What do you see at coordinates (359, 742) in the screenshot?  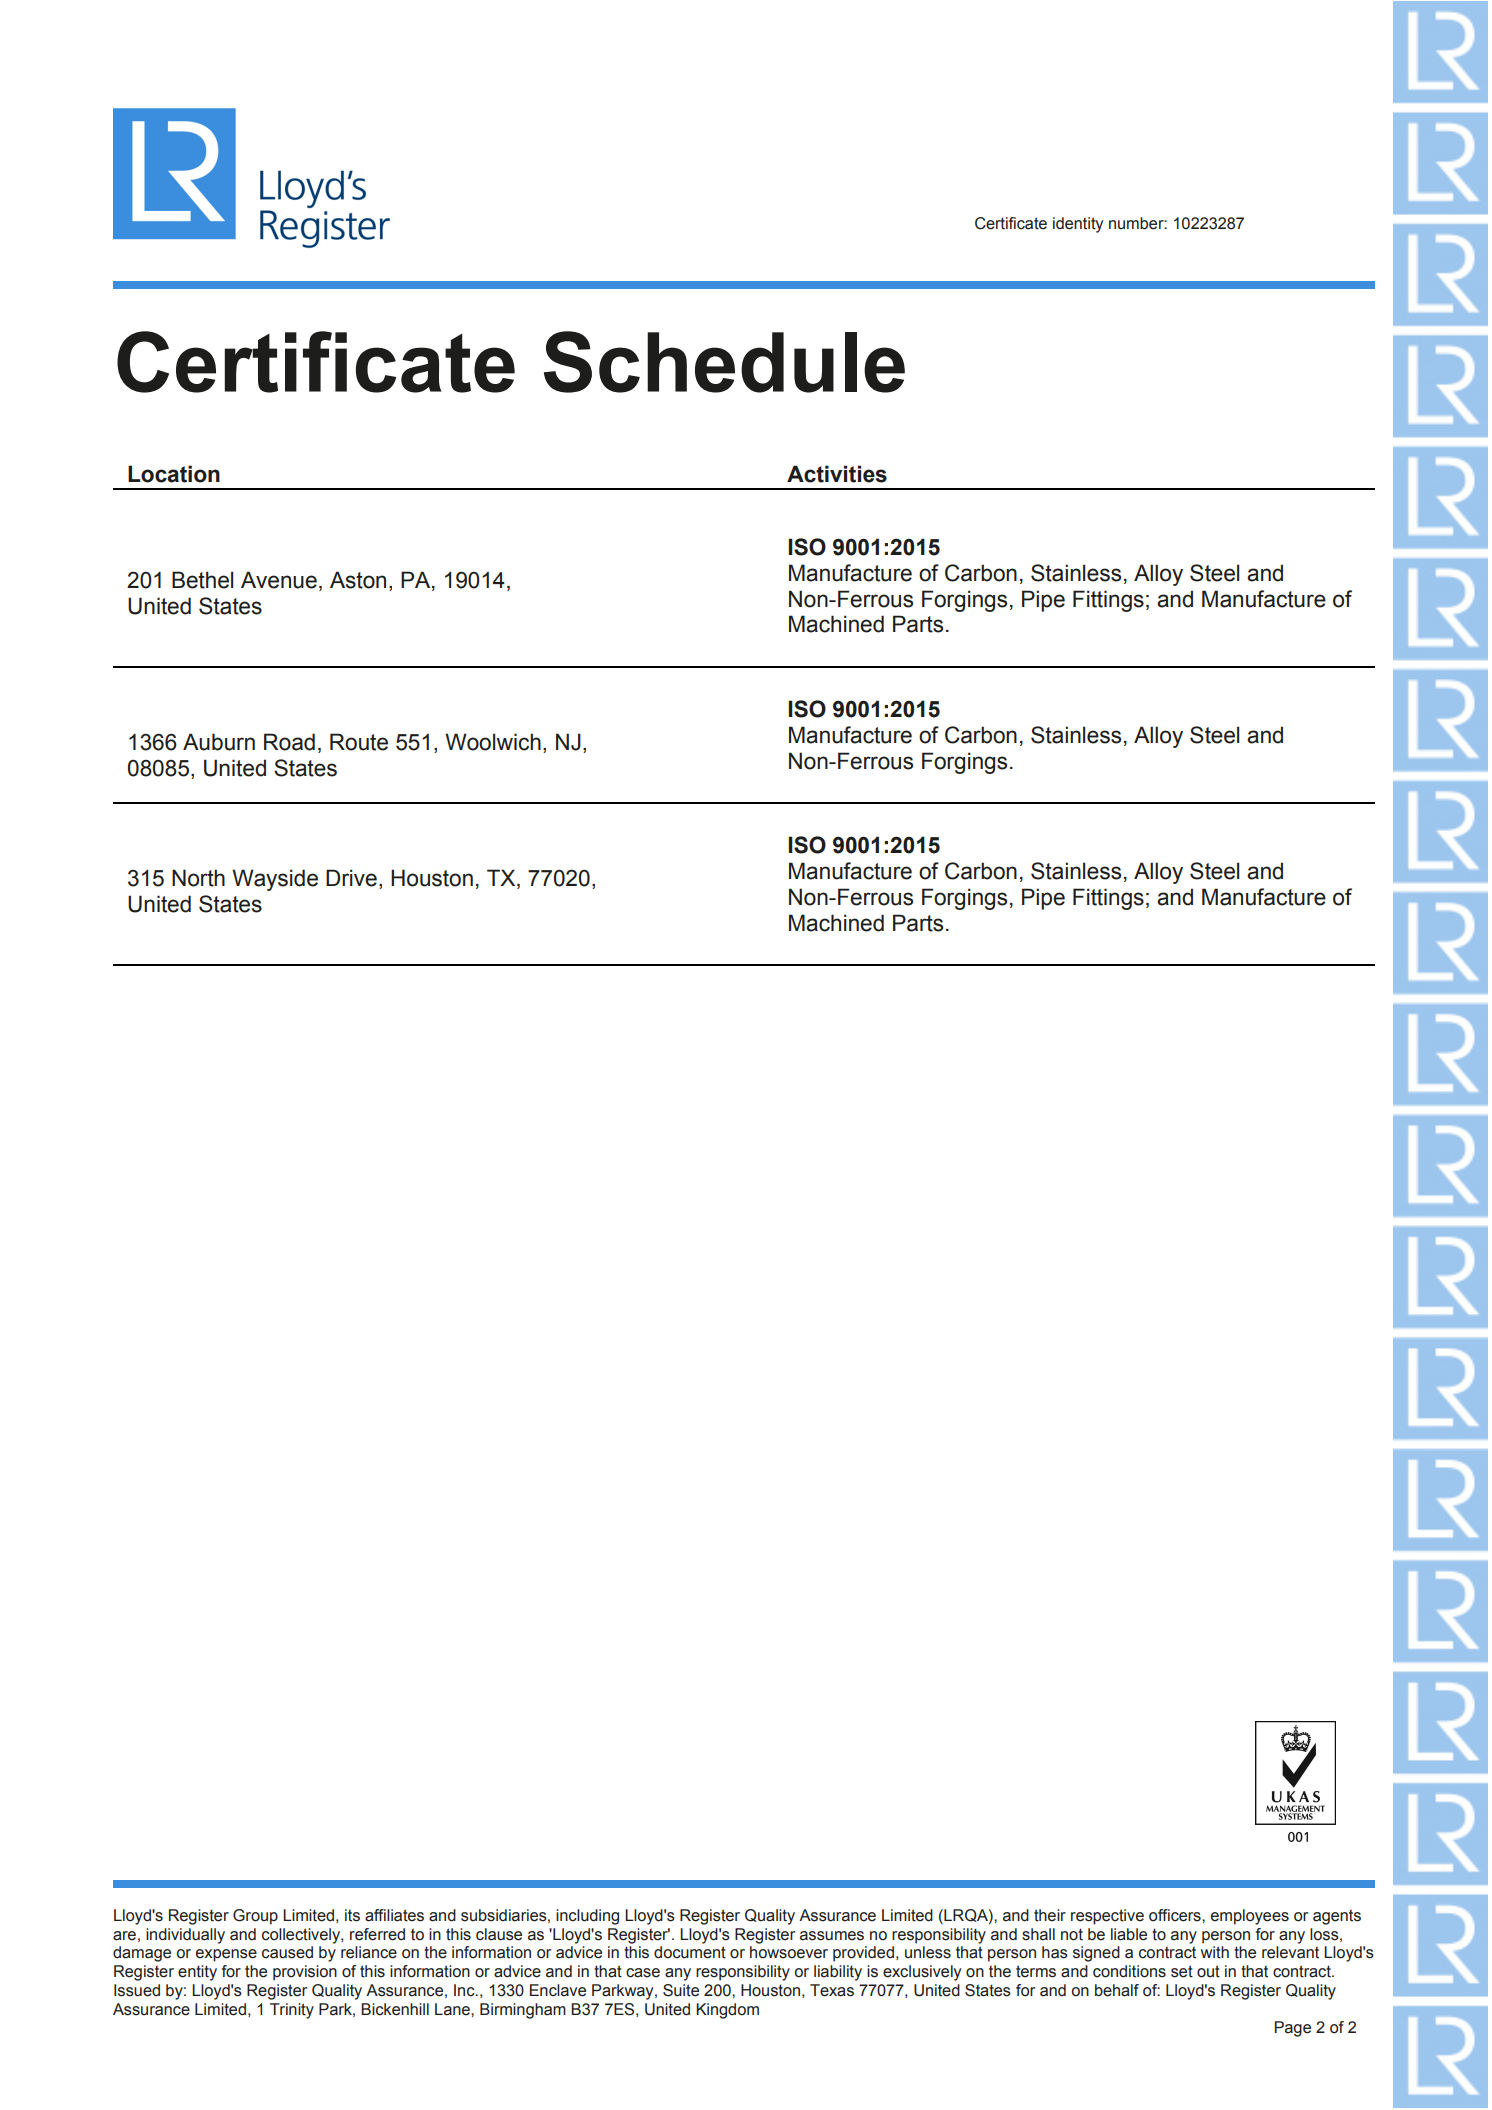 I see `Route` at bounding box center [359, 742].
